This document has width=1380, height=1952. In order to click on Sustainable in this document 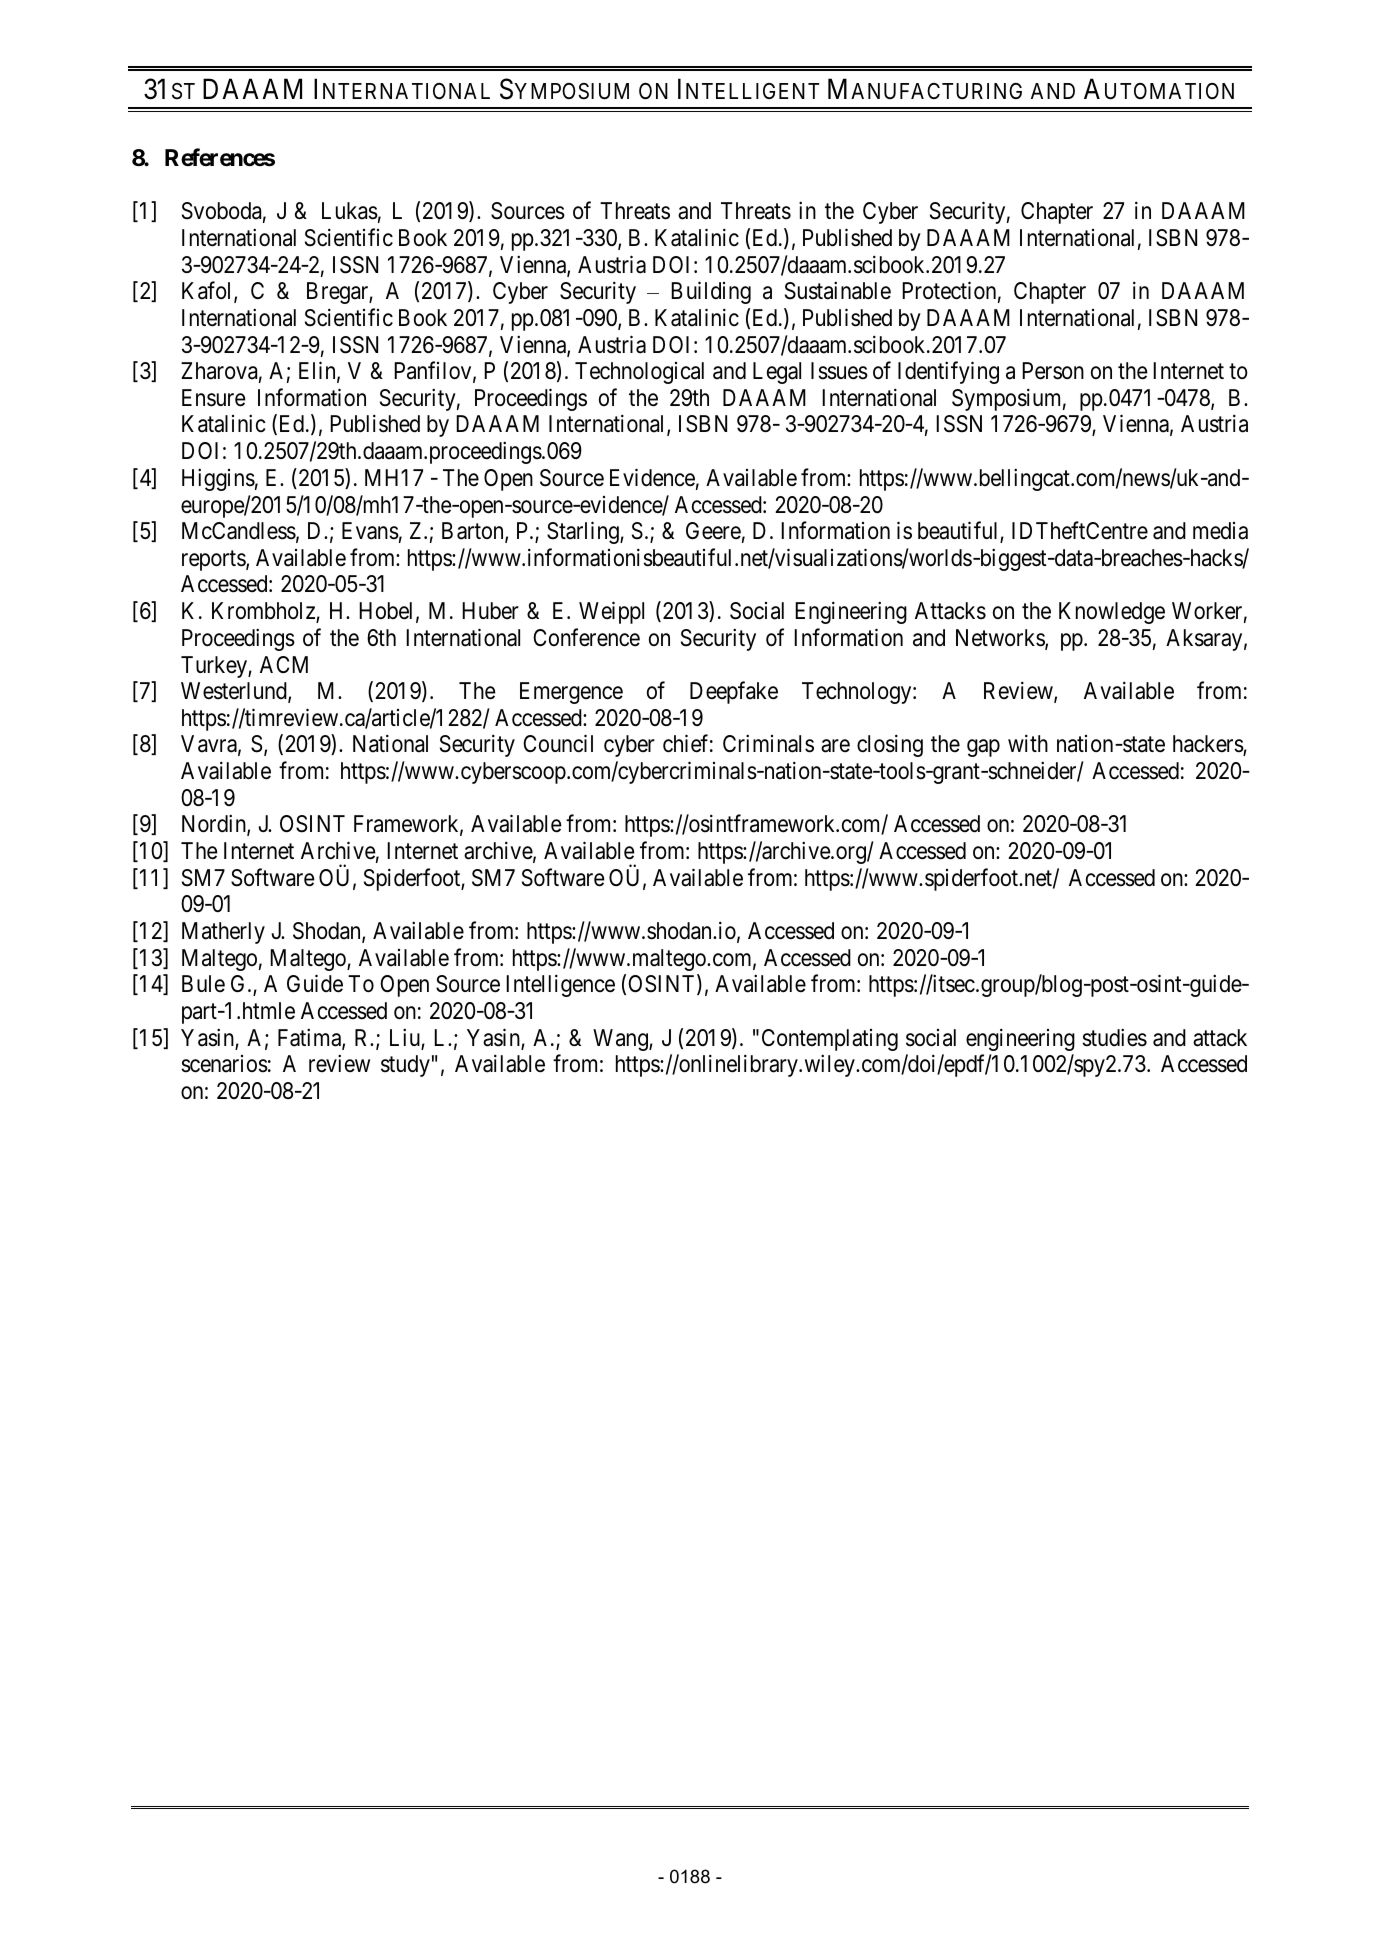, I will do `click(838, 290)`.
